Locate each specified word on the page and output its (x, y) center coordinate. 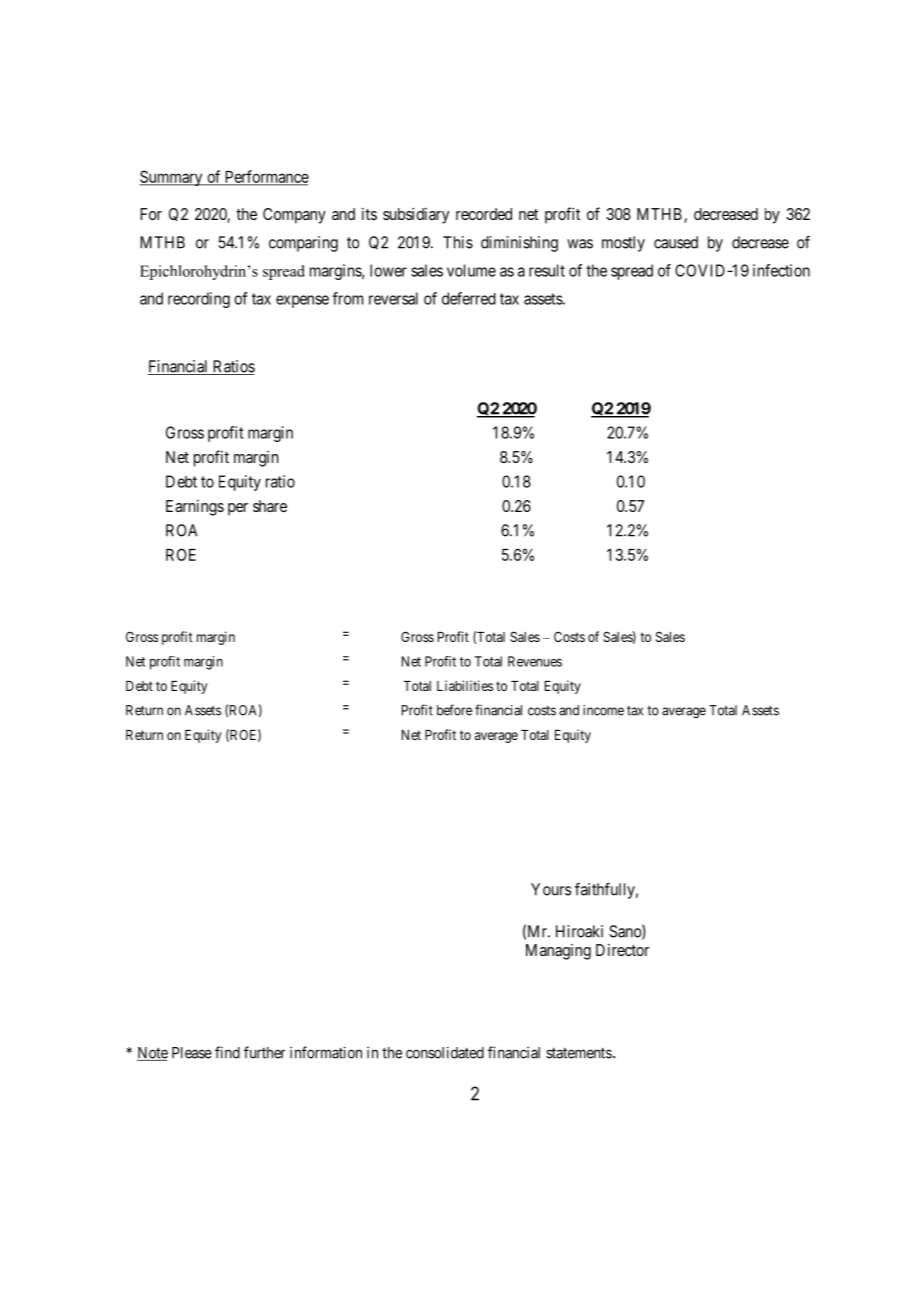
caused (676, 242)
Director (622, 950)
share (270, 506)
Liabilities (465, 685)
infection (781, 270)
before (454, 710)
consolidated (445, 1052)
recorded (484, 214)
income (603, 710)
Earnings (195, 508)
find (227, 1052)
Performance (266, 177)
